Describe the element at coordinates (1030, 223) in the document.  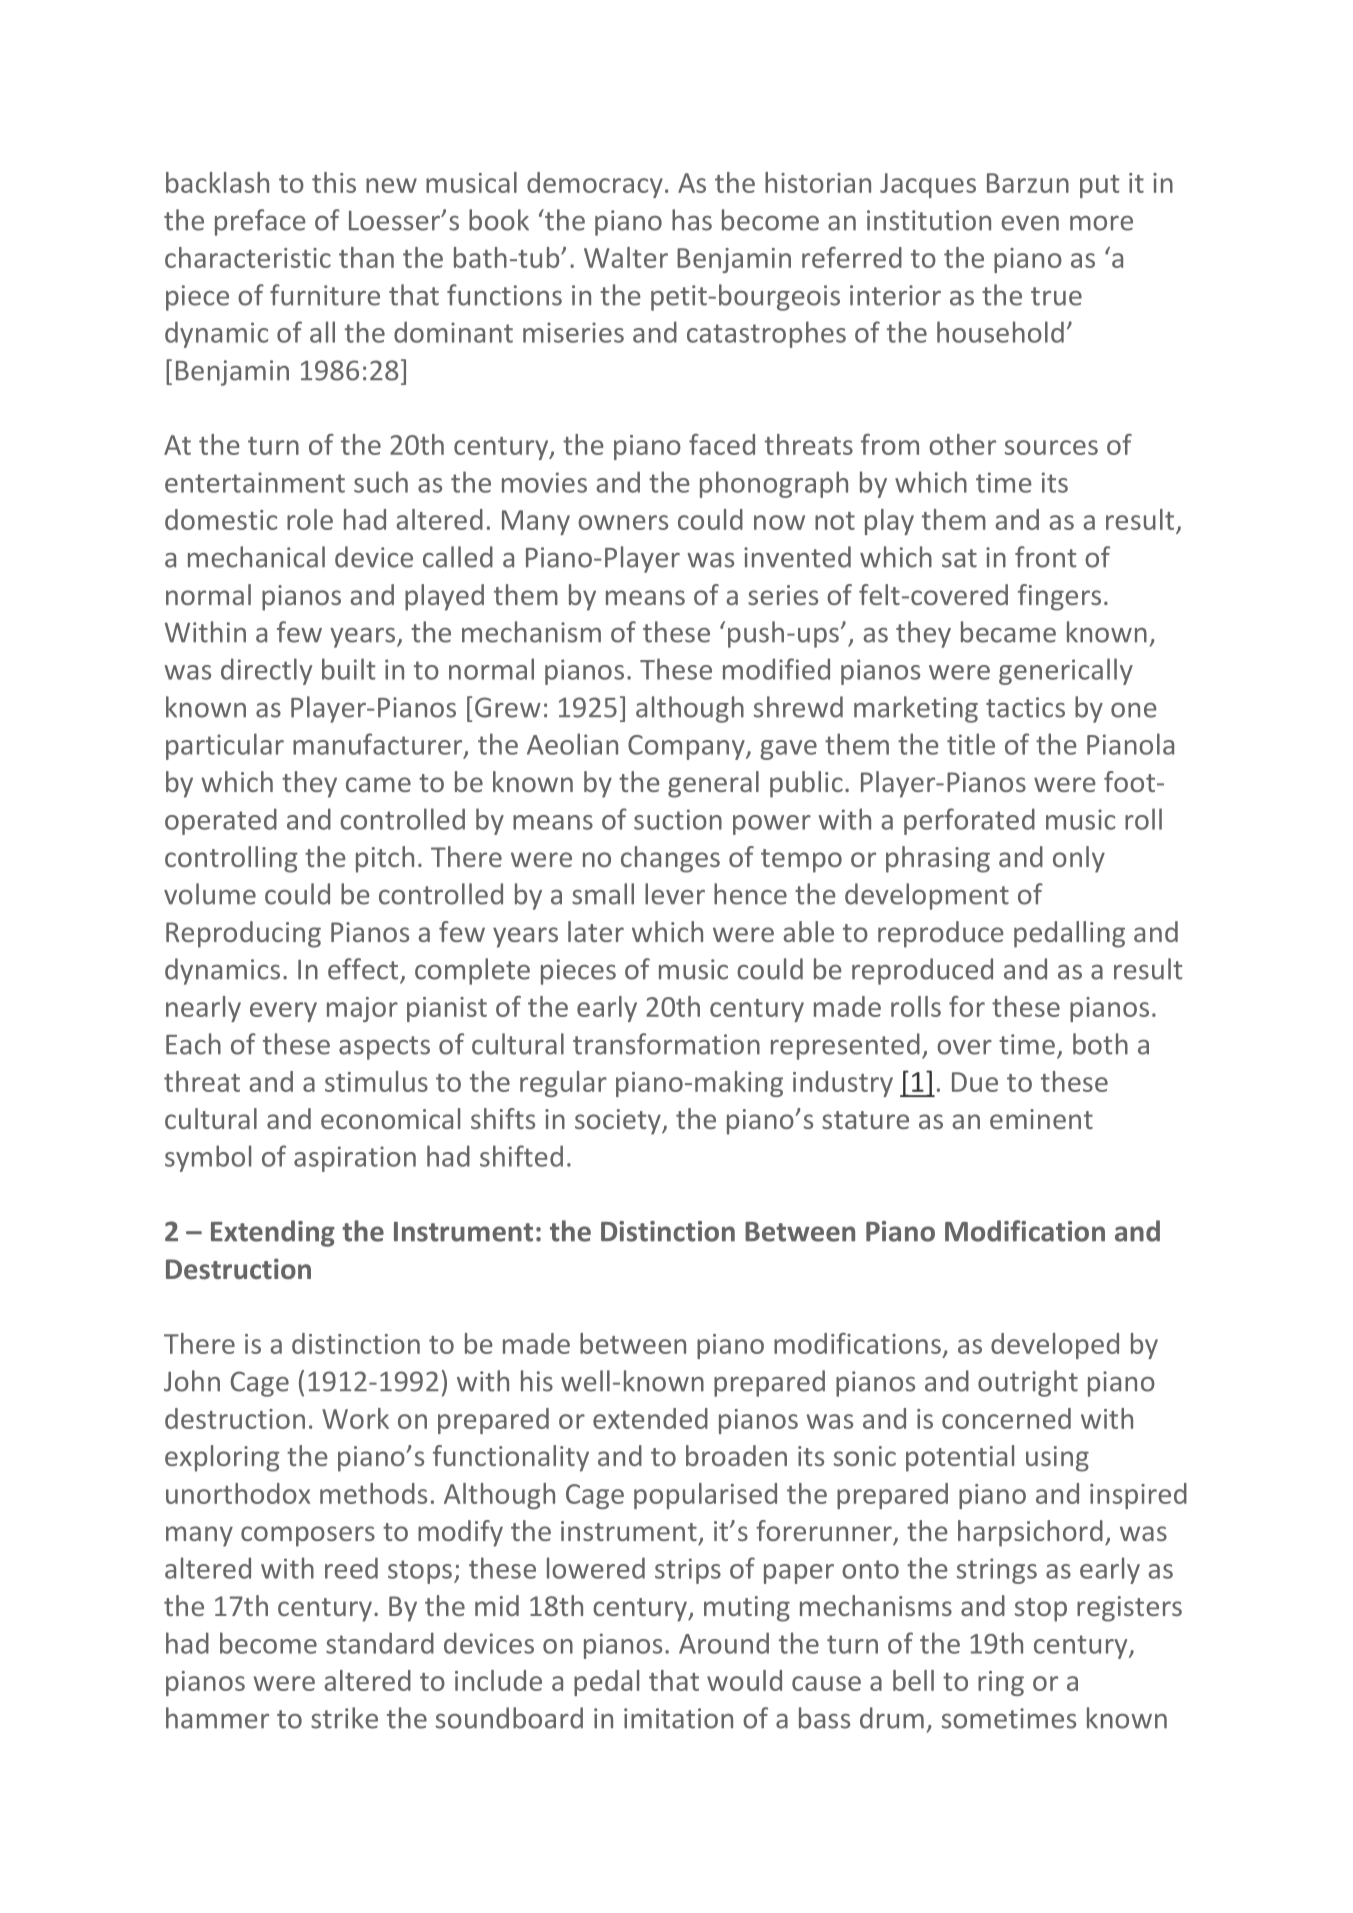
I see `even` at that location.
